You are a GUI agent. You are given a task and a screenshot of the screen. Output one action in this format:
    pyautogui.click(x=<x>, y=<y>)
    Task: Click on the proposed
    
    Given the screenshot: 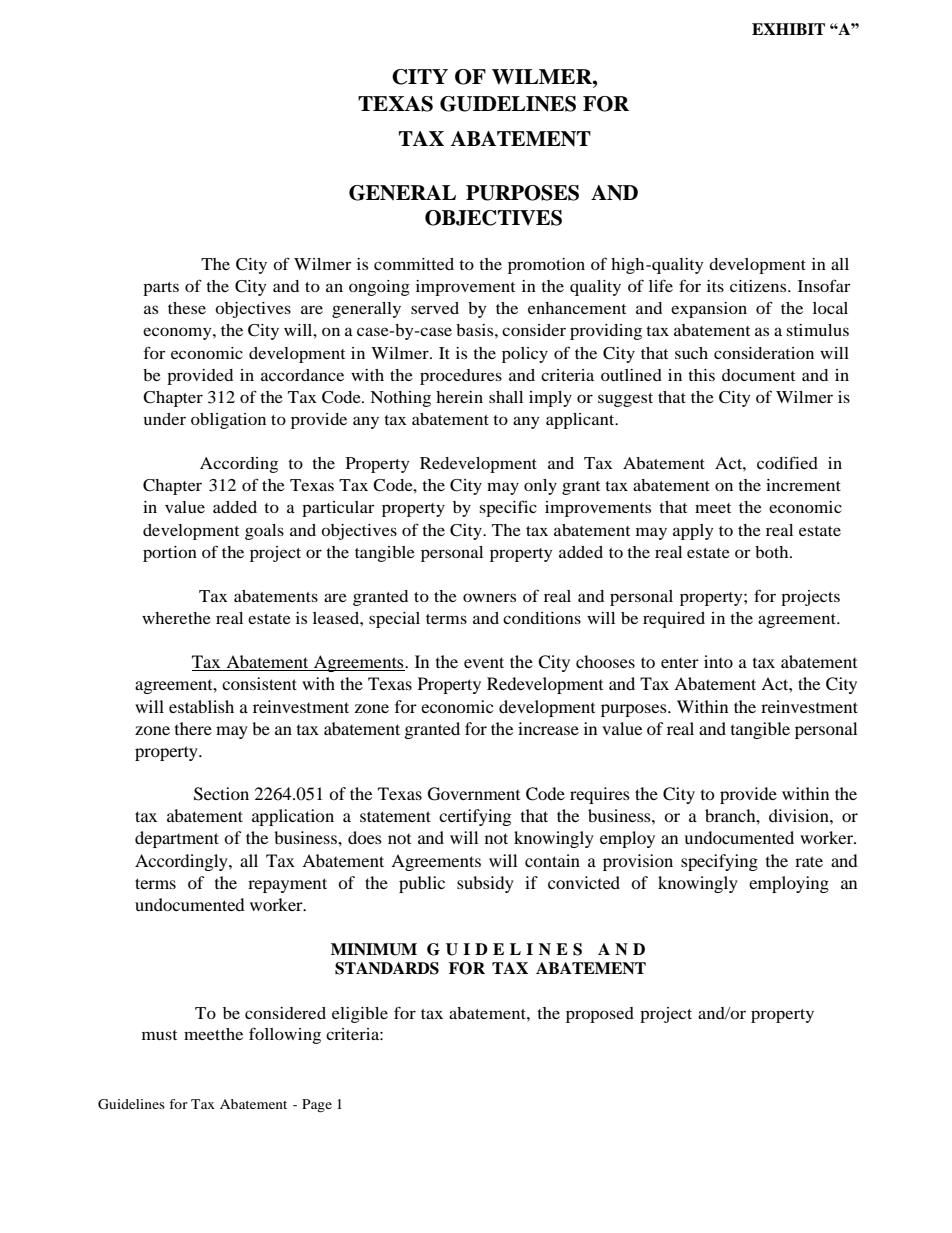 What is the action you would take?
    pyautogui.click(x=600, y=1015)
